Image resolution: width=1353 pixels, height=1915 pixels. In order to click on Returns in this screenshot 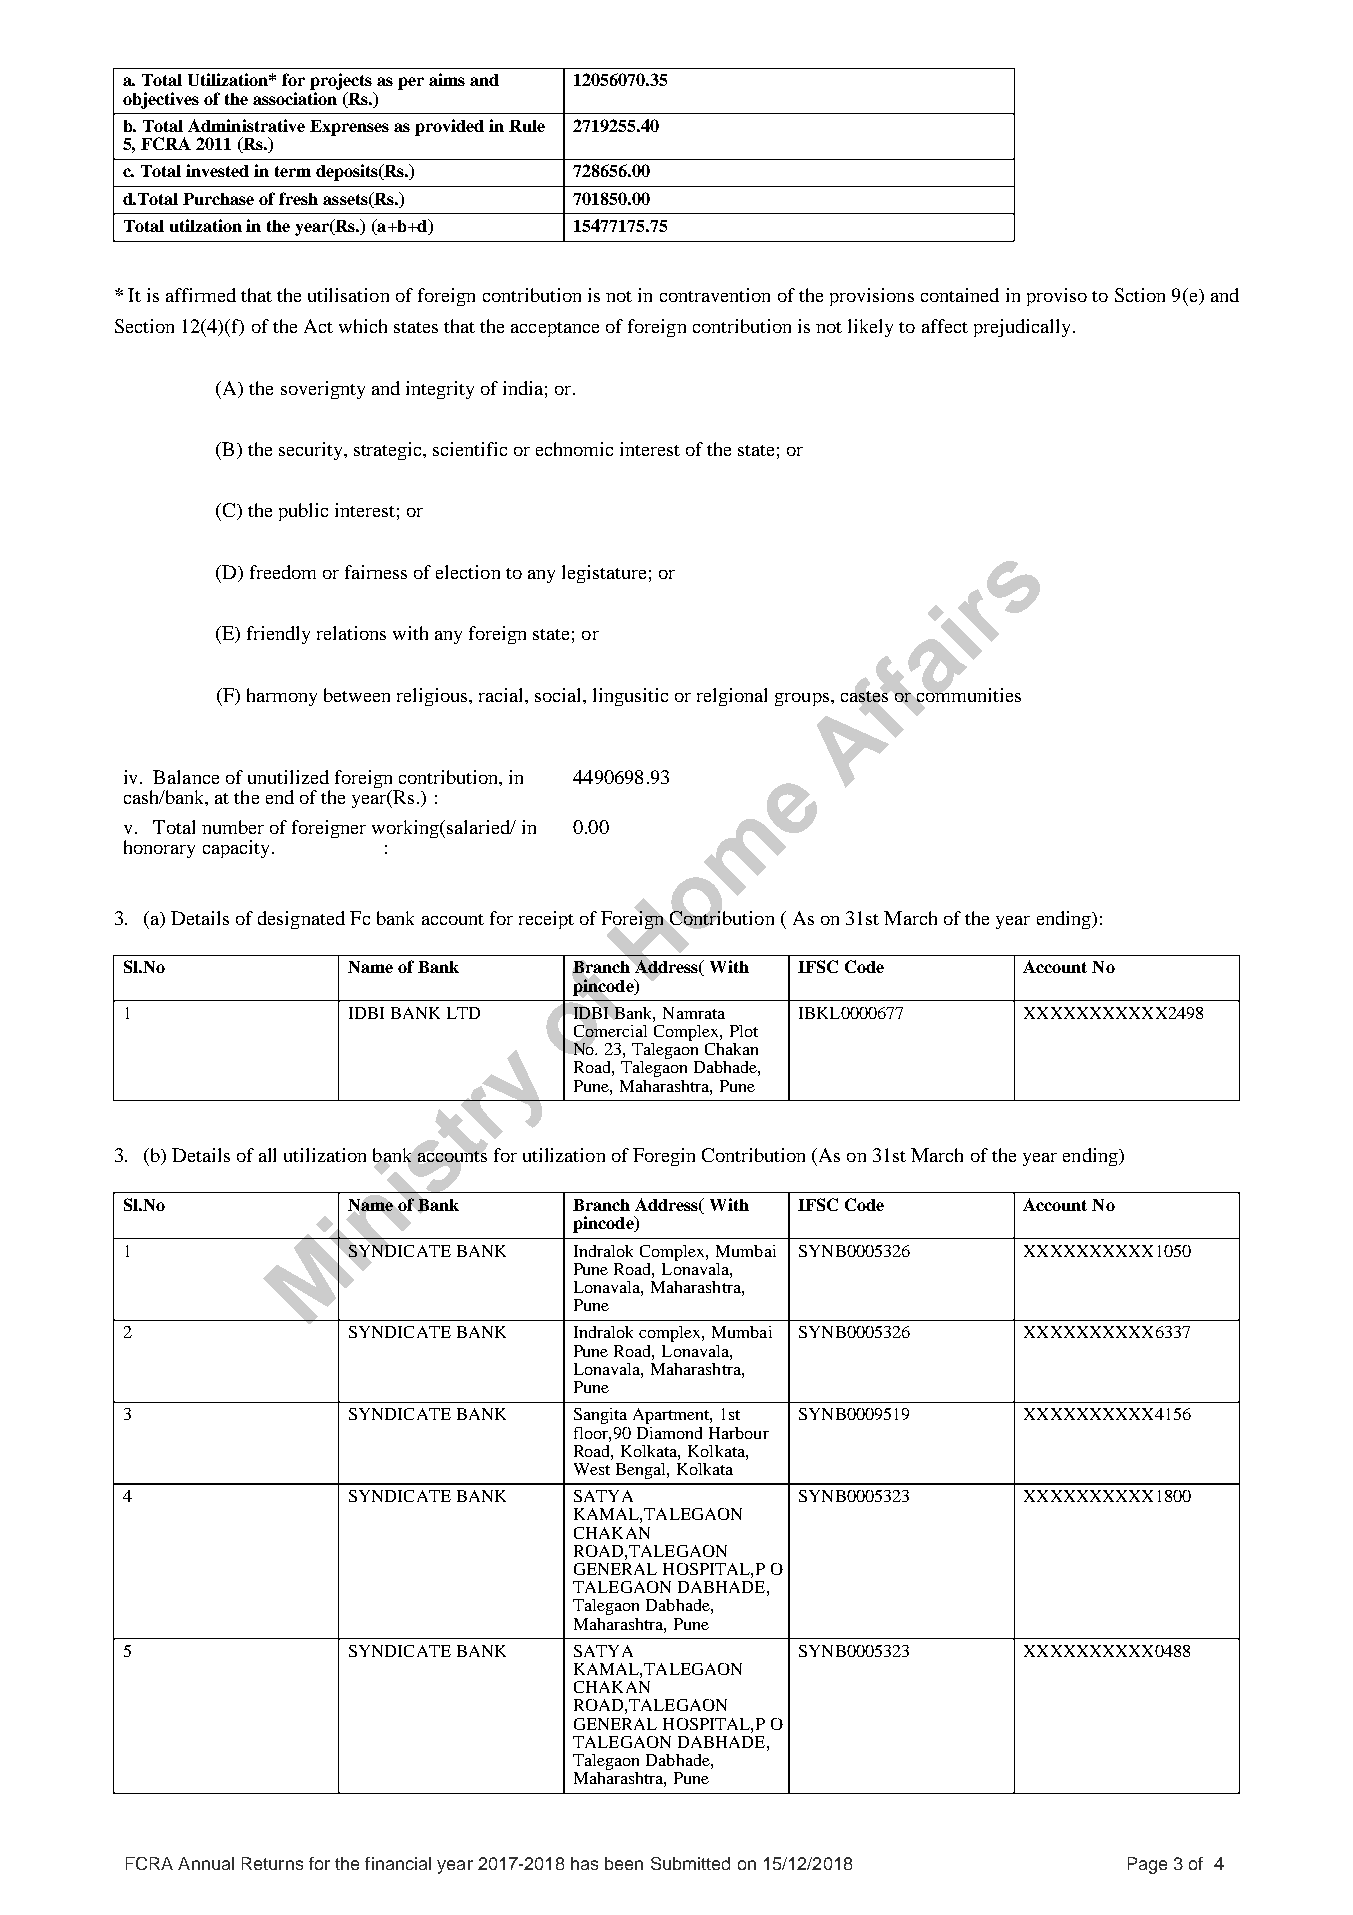, I will do `click(272, 1863)`.
